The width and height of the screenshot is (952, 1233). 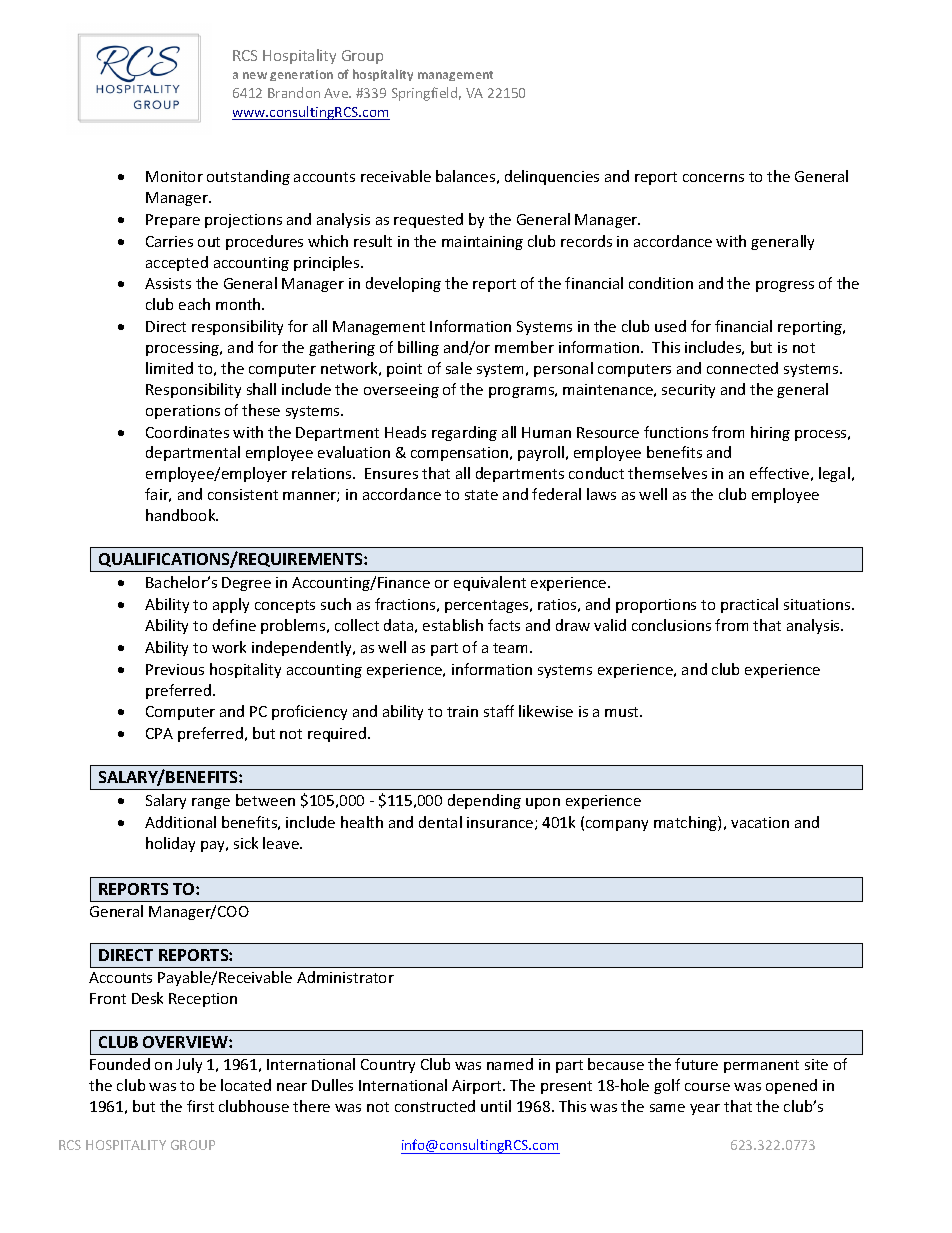 What do you see at coordinates (189, 1065) in the screenshot?
I see `July` at bounding box center [189, 1065].
